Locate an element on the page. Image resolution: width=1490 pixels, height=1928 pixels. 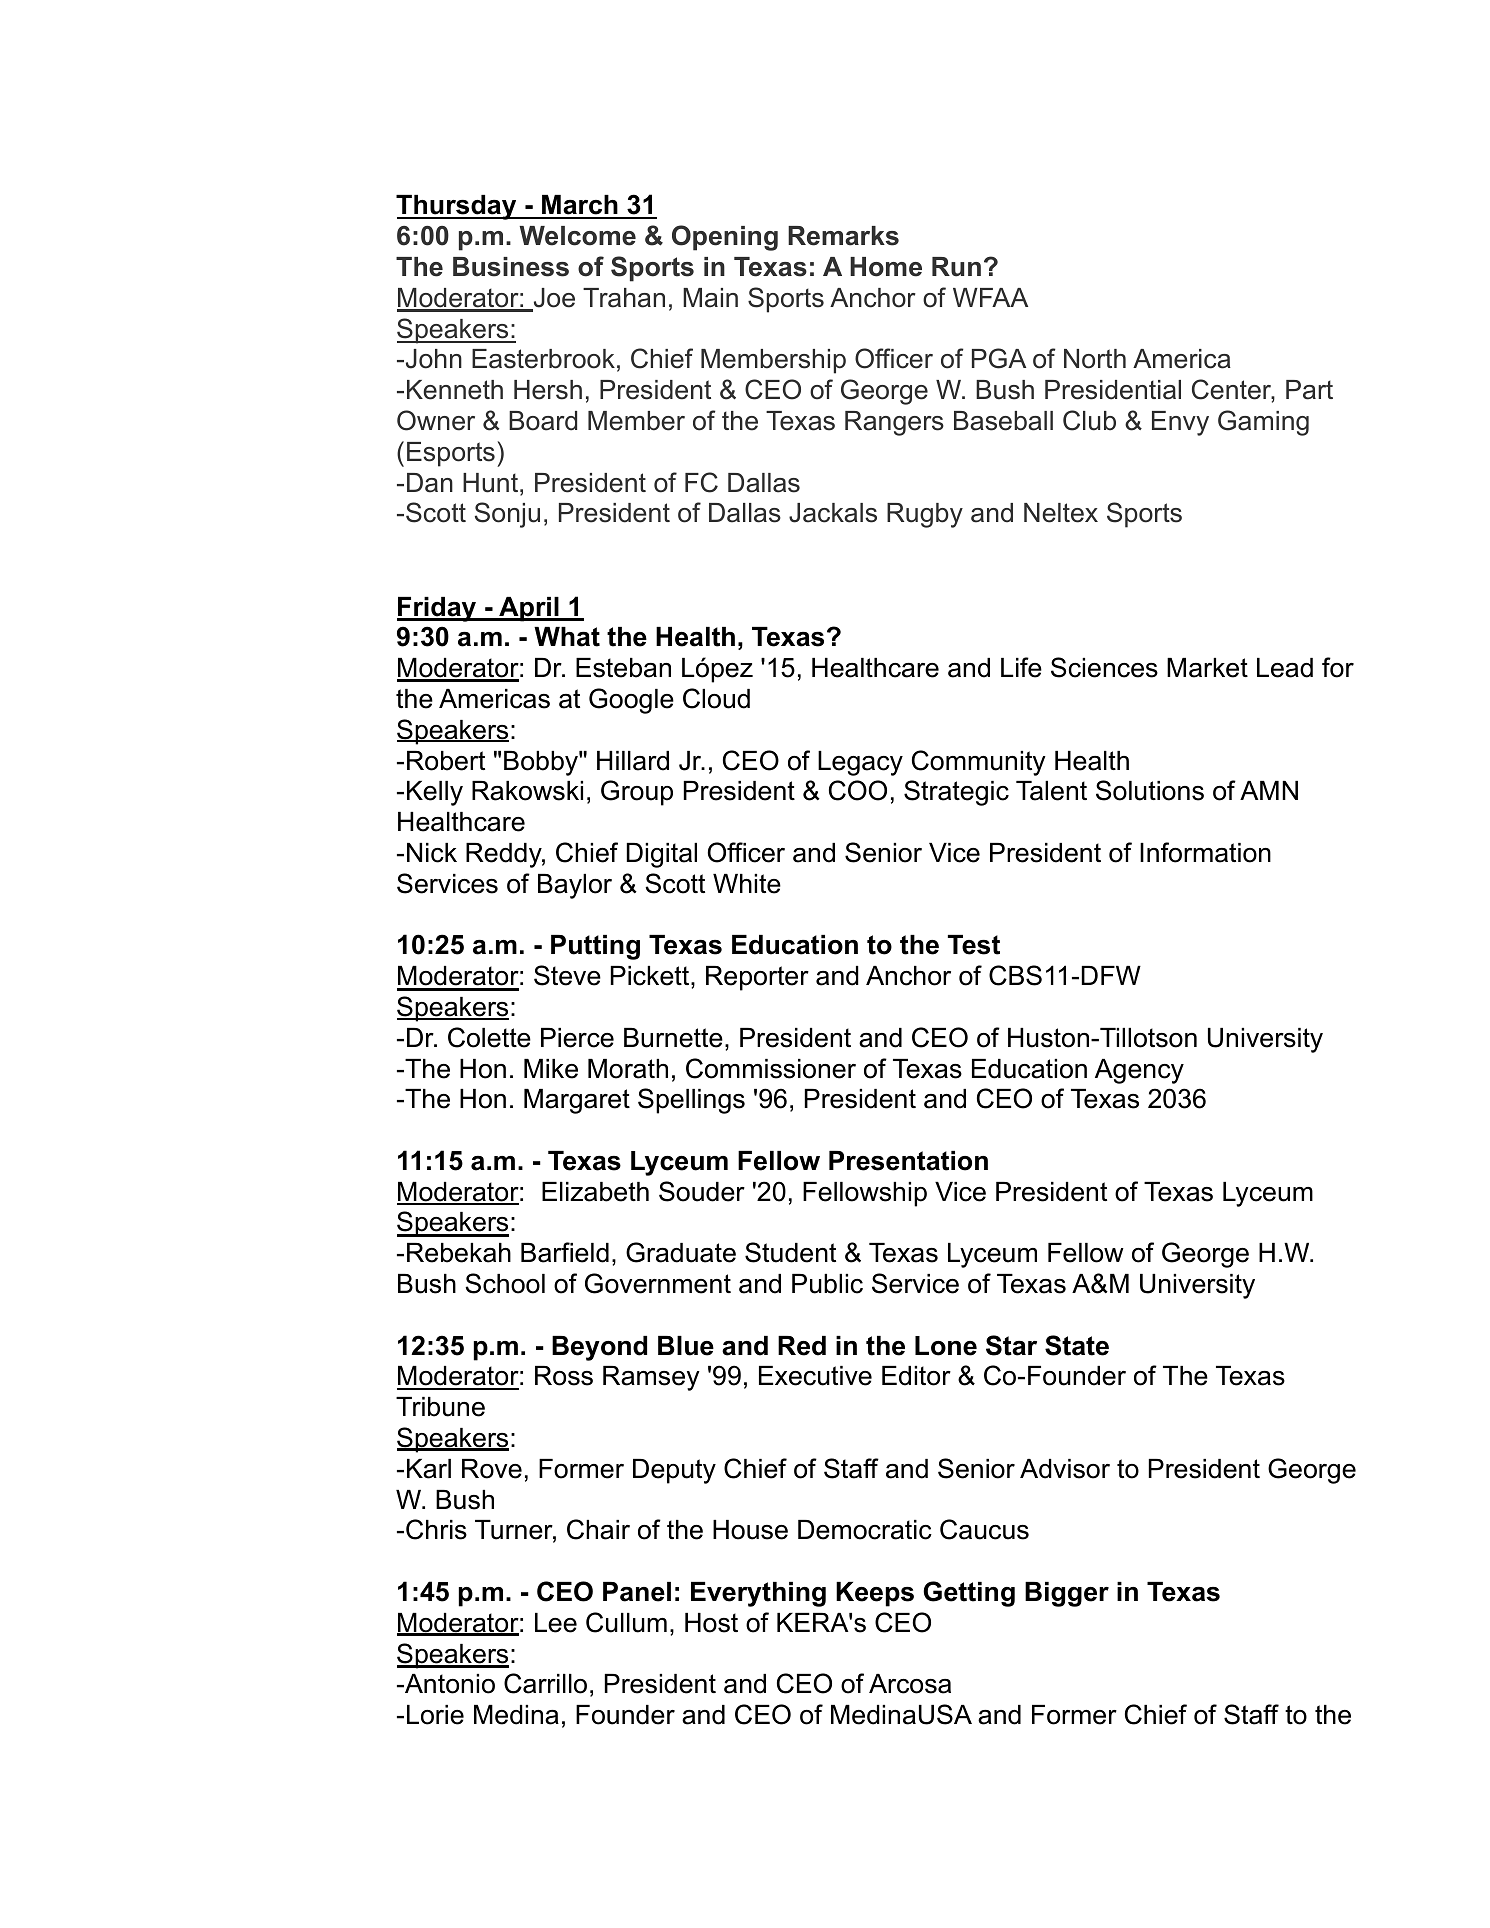
Presentation is located at coordinates (908, 1161).
